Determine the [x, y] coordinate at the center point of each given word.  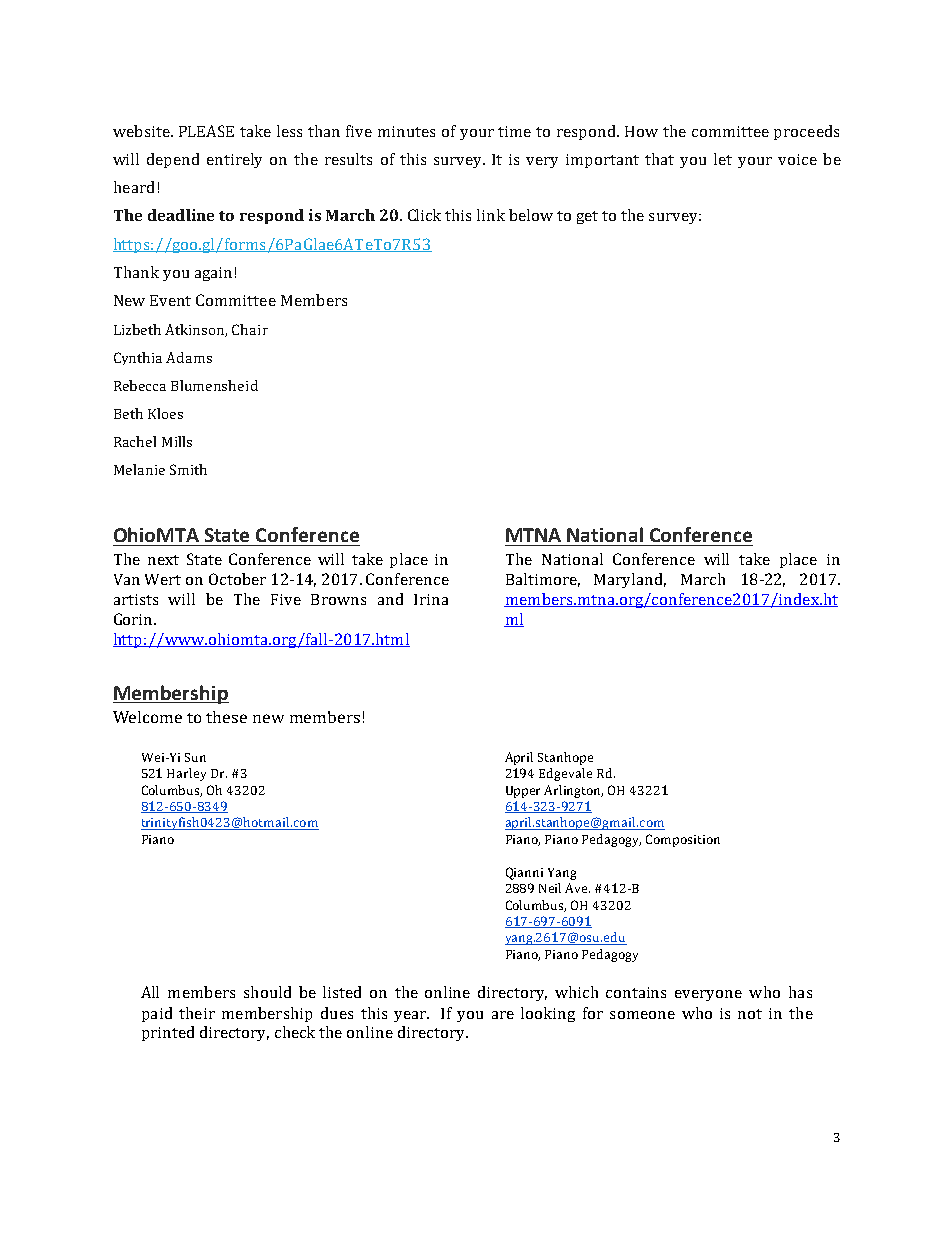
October [237, 579]
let [723, 159]
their [197, 1013]
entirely [234, 160]
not [750, 1014]
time [514, 131]
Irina [431, 599]
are [503, 1015]
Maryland [630, 580]
